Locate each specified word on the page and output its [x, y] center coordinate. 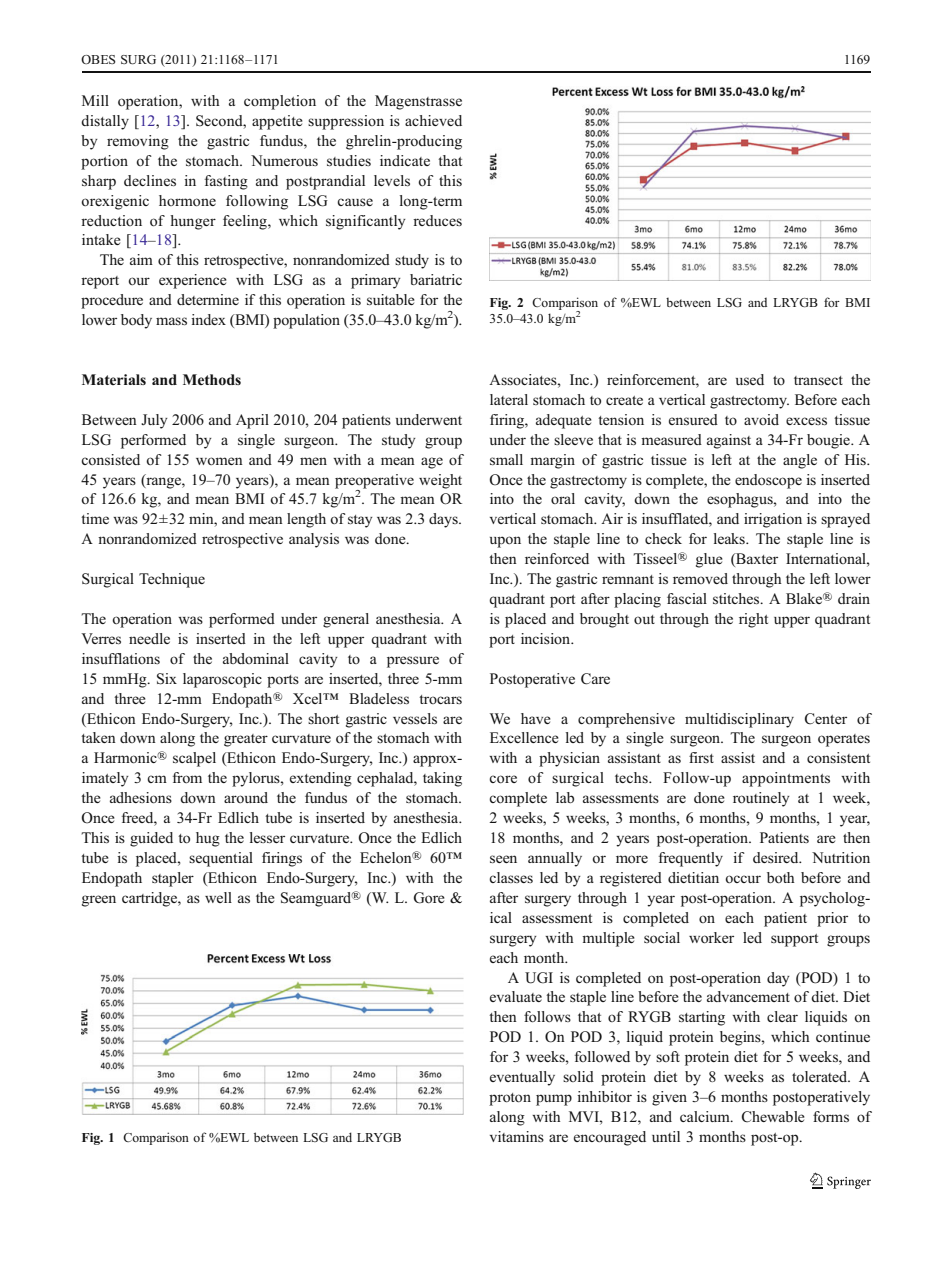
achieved [433, 120]
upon [505, 542]
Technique [172, 580]
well [218, 897]
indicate [405, 160]
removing [138, 142]
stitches [737, 598]
